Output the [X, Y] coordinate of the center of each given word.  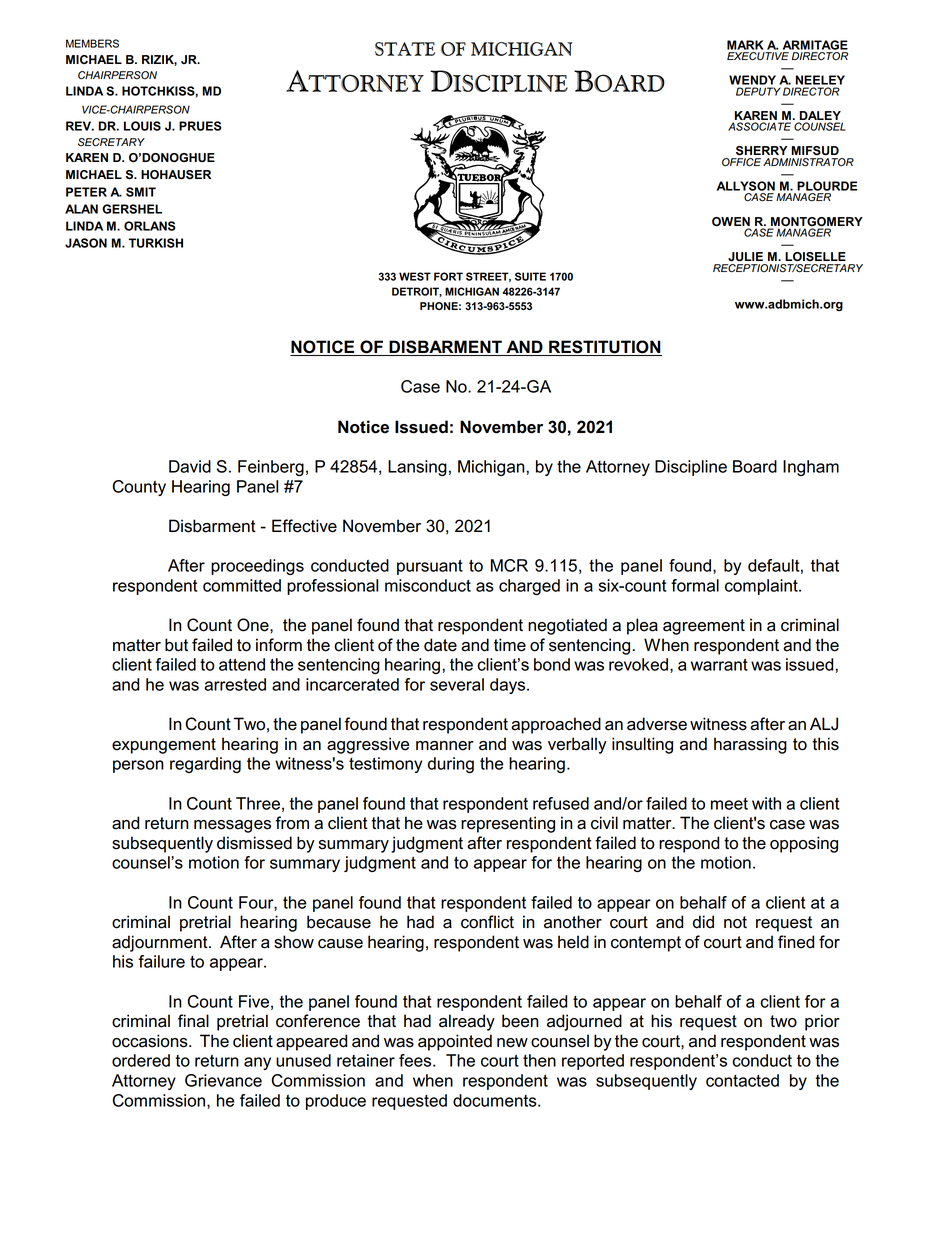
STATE [405, 49]
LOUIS [142, 126]
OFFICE [741, 162]
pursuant [430, 567]
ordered [141, 1060]
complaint [762, 587]
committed [242, 585]
